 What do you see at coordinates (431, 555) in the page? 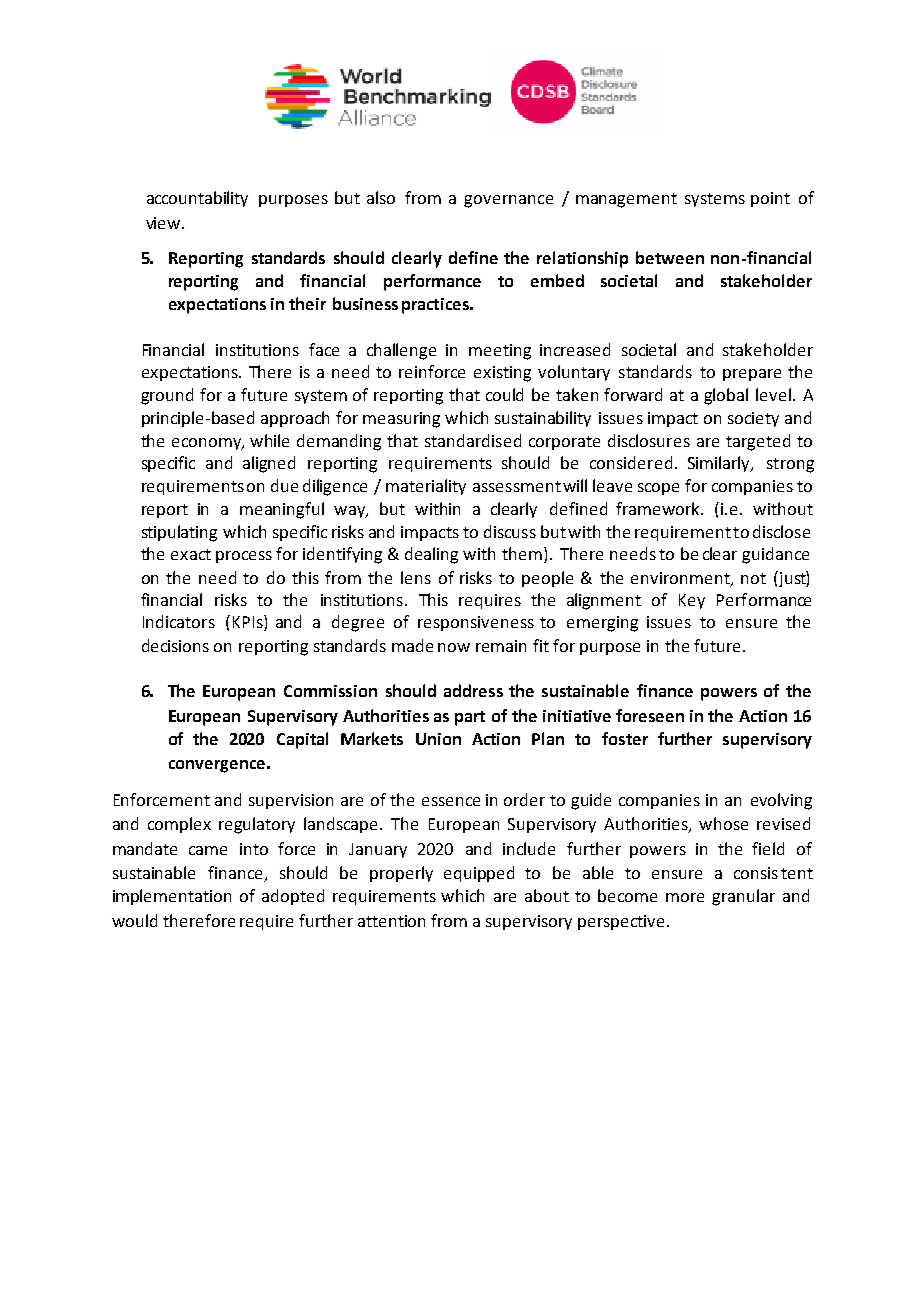
I see `dealing` at bounding box center [431, 555].
